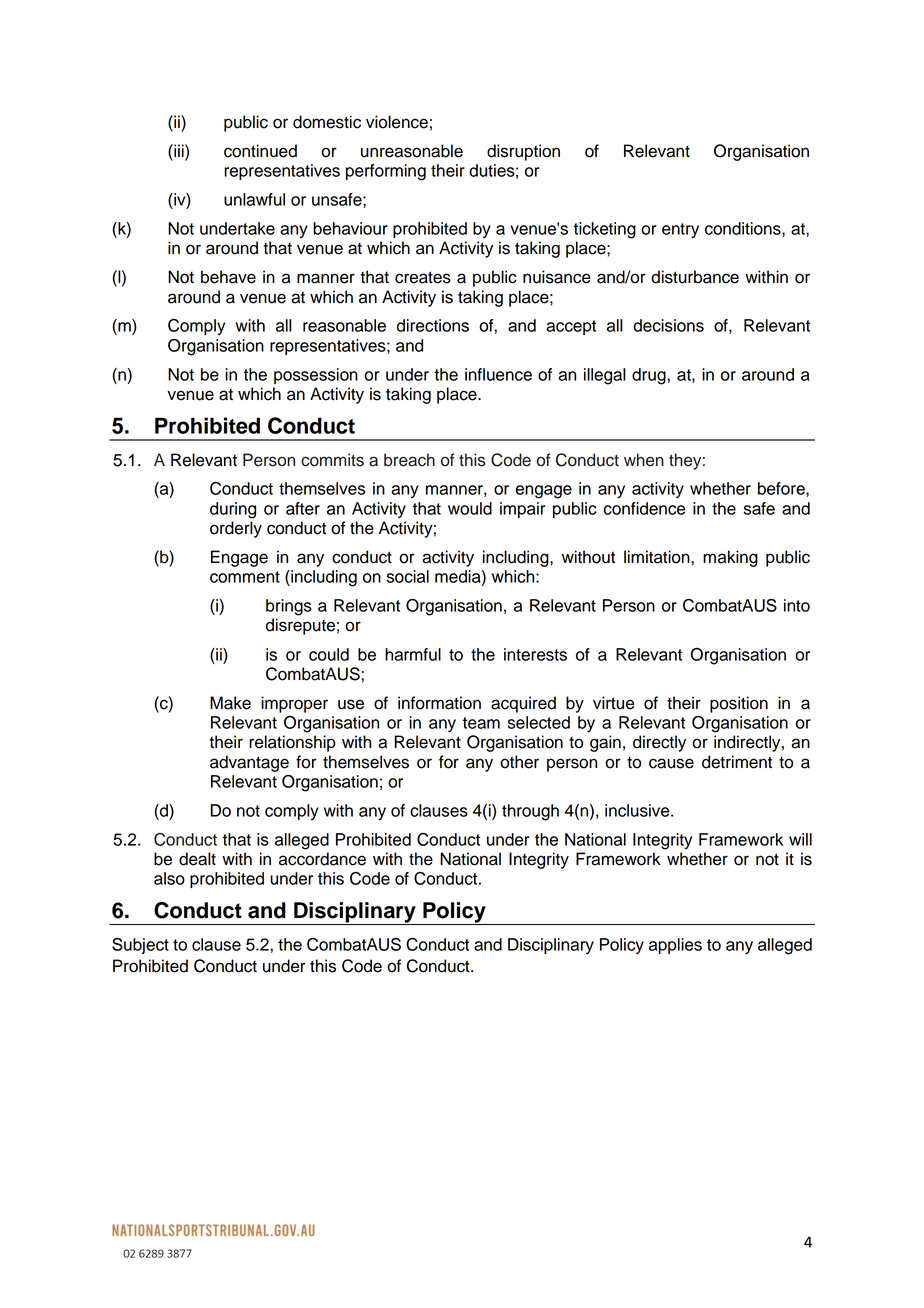 Image resolution: width=924 pixels, height=1308 pixels. Describe the element at coordinates (228, 277) in the image. I see `behave` at that location.
